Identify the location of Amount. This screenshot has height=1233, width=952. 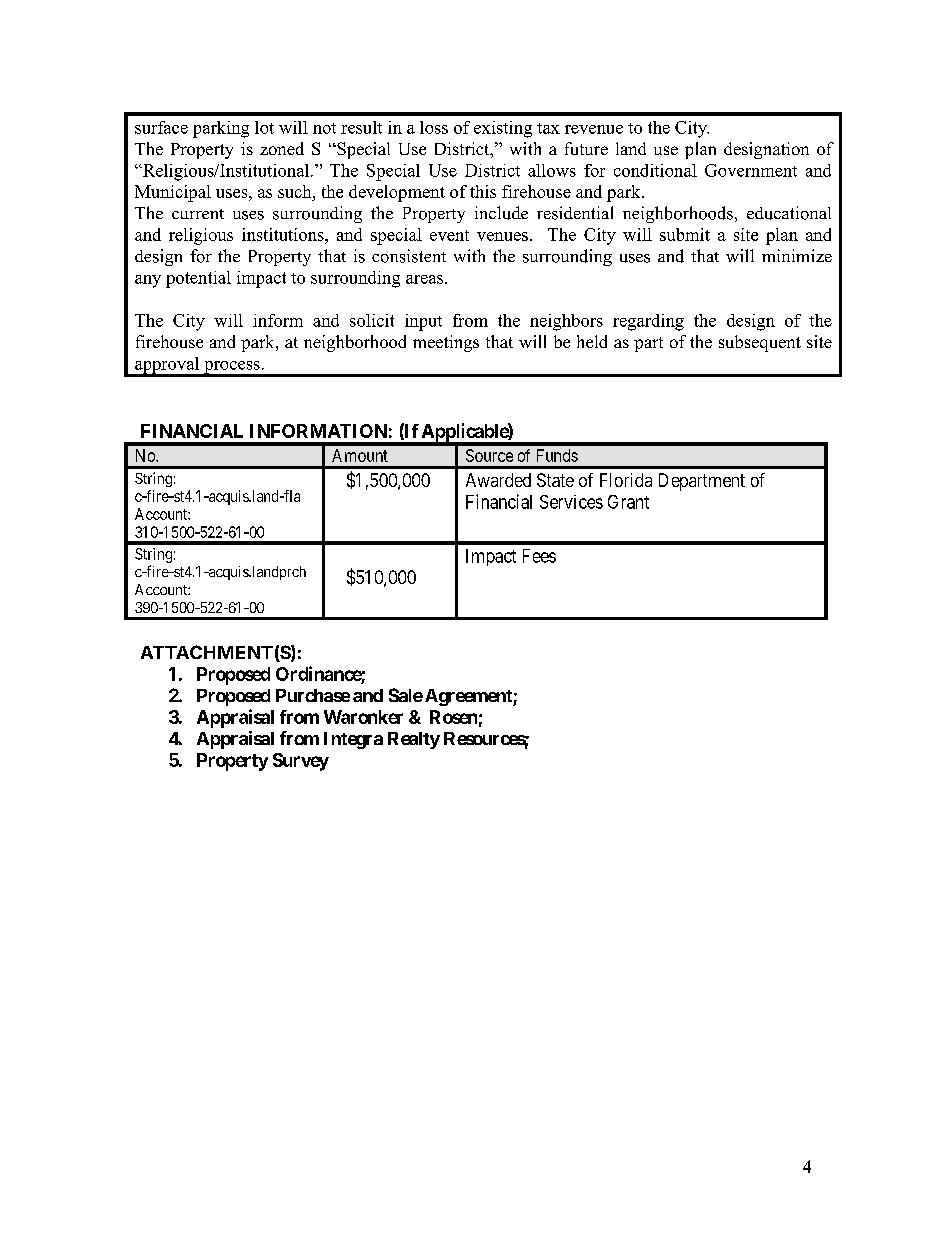
(360, 455).
